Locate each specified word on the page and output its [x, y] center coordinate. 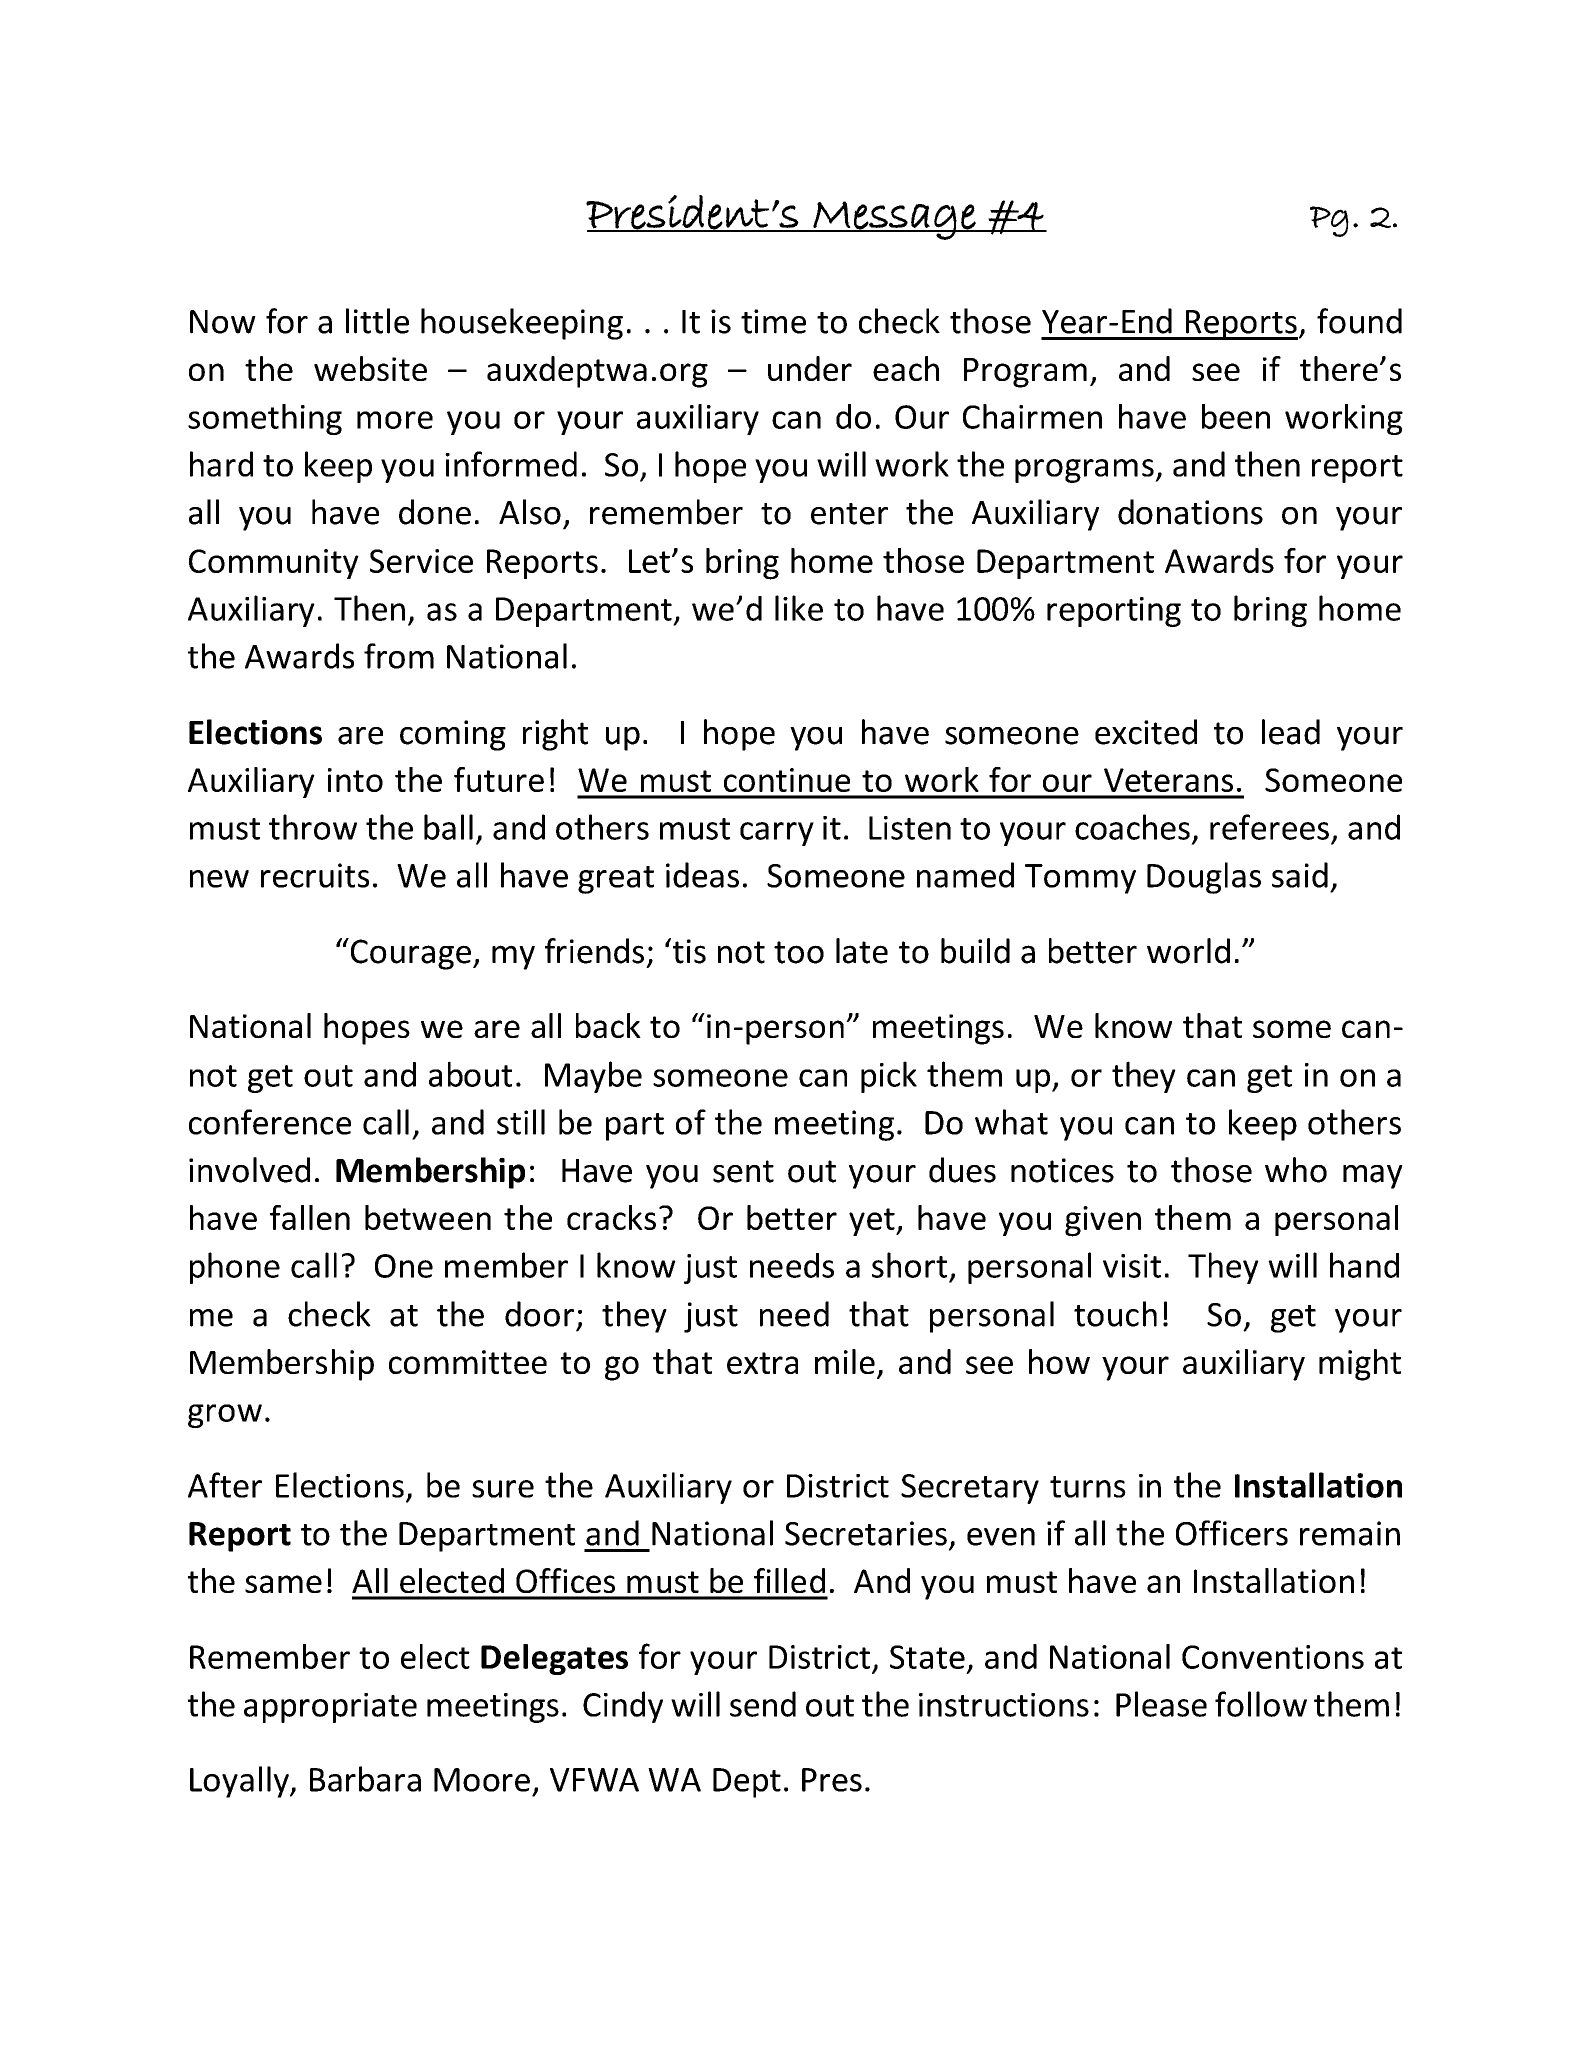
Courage [409, 954]
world [1188, 951]
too [799, 952]
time [773, 321]
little [377, 321]
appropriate [330, 1708]
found [1359, 321]
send [763, 1704]
